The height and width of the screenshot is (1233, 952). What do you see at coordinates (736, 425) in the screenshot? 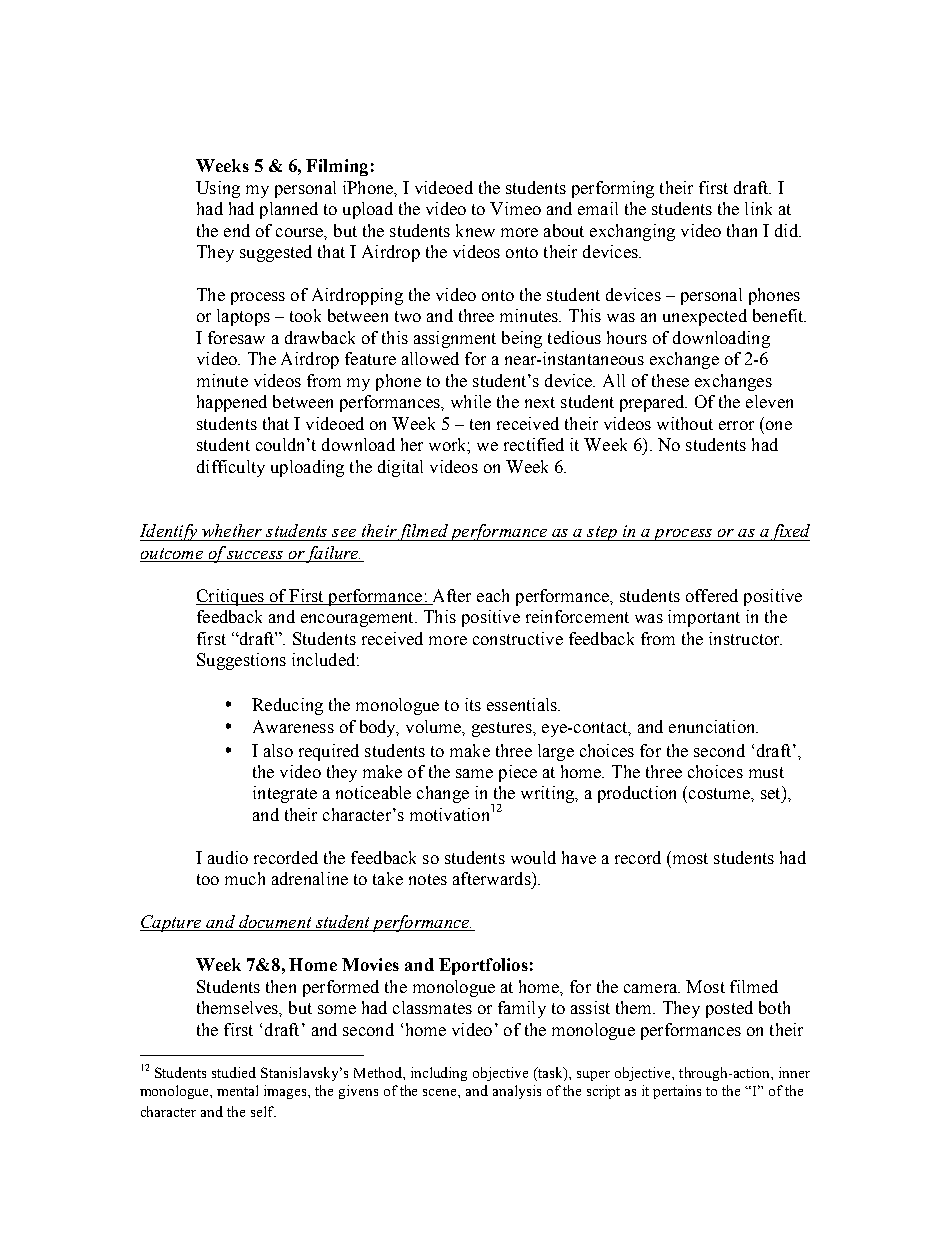
I see `error` at bounding box center [736, 425].
